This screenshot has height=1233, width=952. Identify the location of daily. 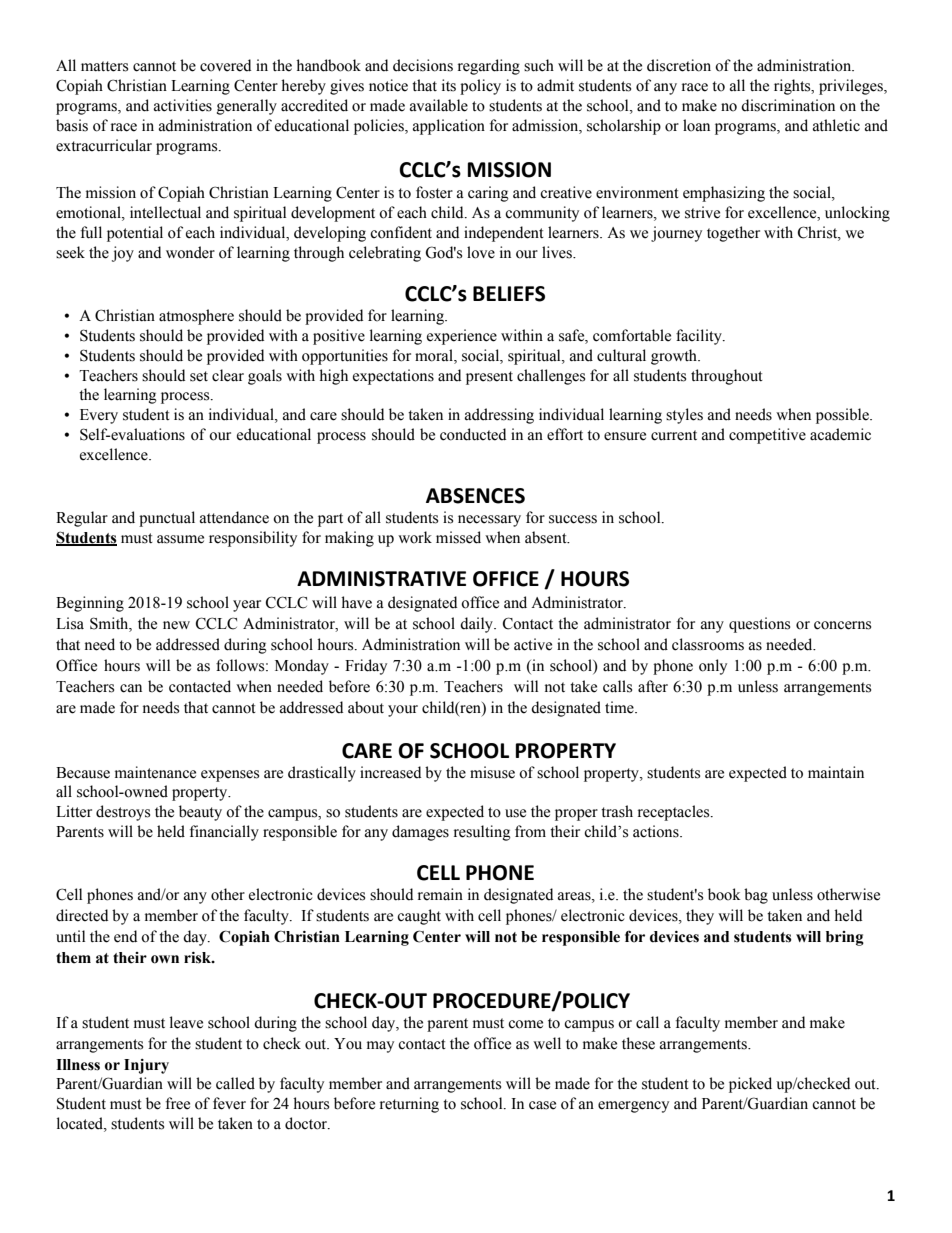
(478, 625).
